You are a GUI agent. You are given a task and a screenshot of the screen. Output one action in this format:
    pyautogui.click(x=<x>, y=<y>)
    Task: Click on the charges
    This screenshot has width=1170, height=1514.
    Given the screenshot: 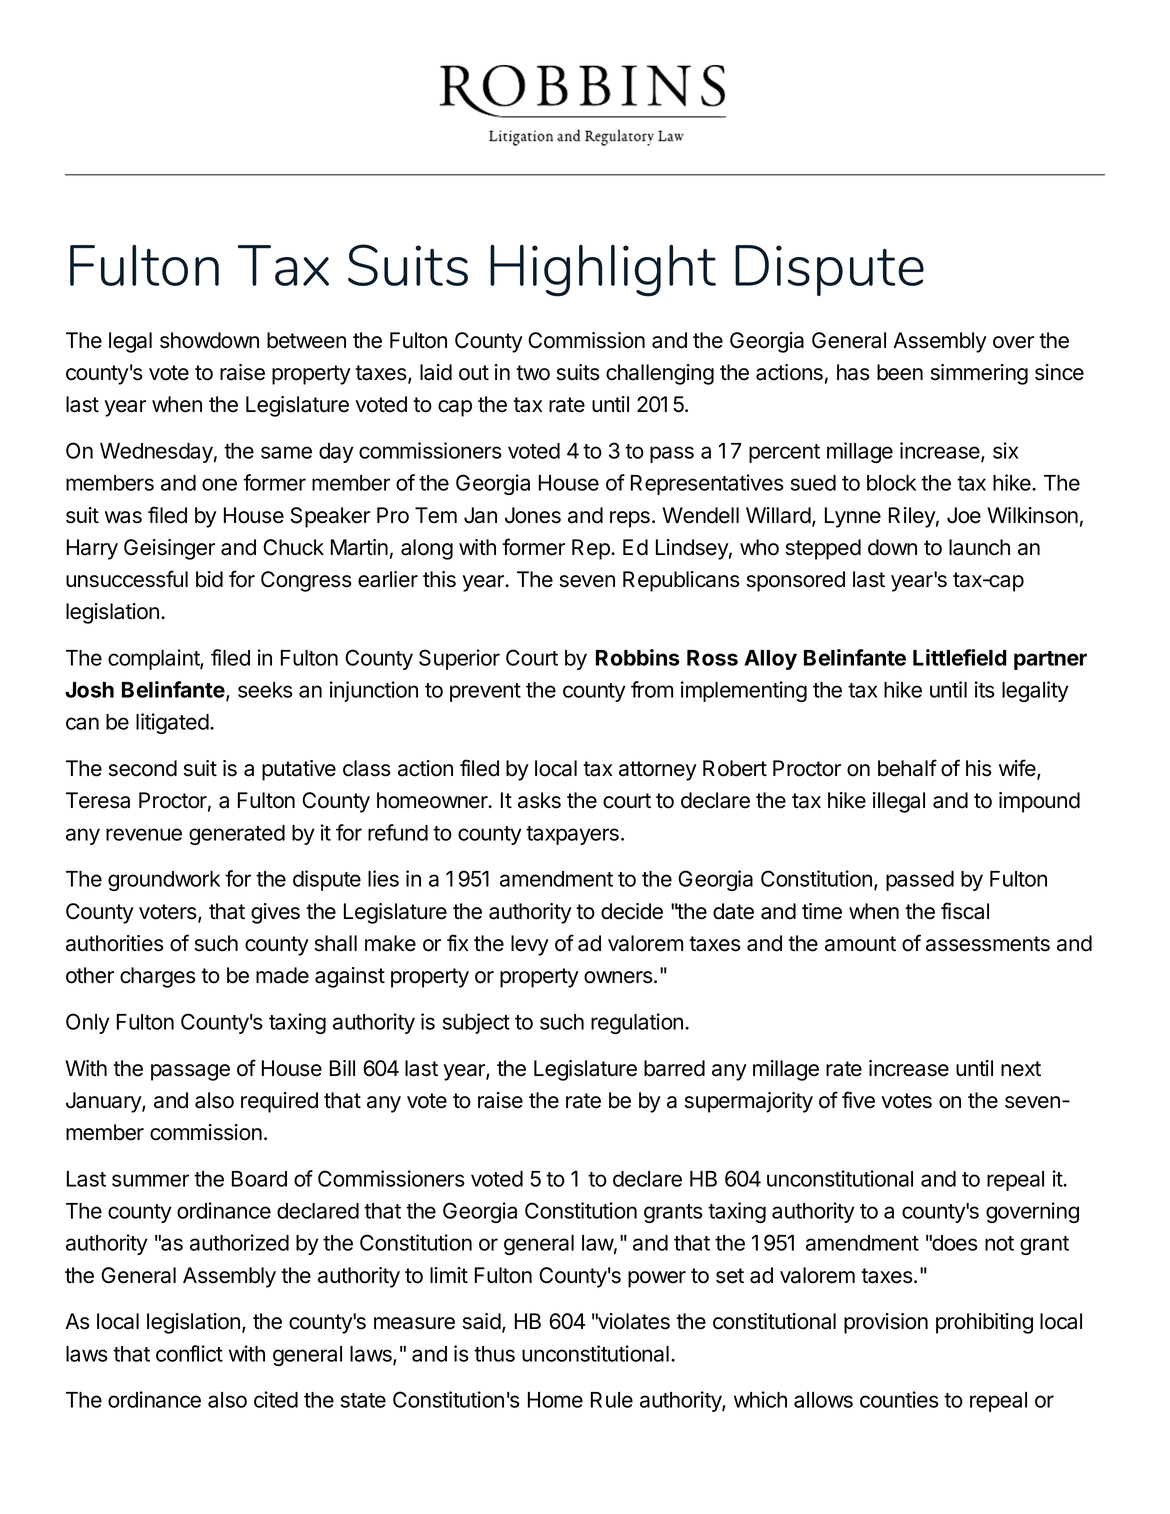 What is the action you would take?
    pyautogui.click(x=158, y=977)
